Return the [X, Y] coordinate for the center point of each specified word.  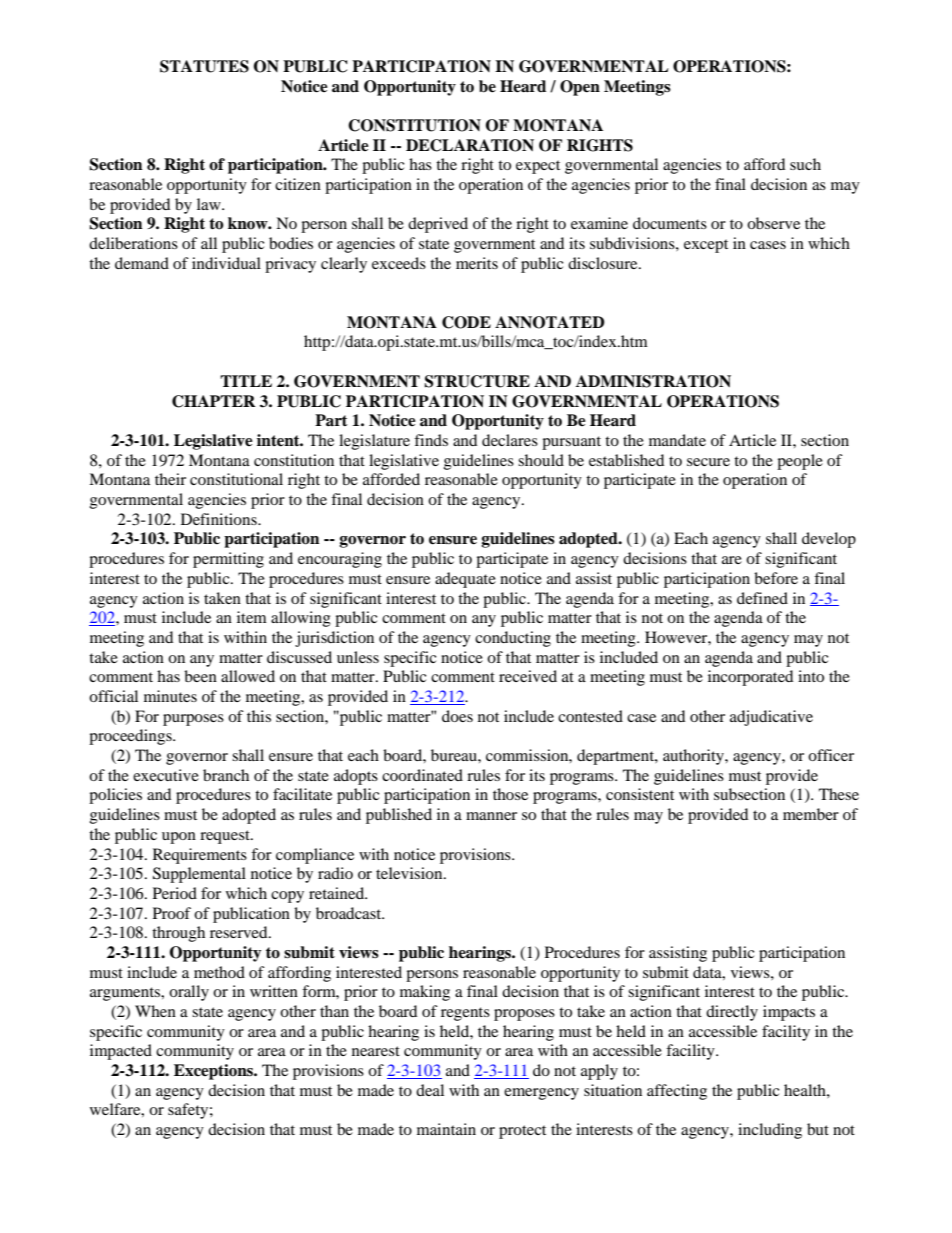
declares [510, 440]
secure [708, 462]
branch [226, 775]
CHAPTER [214, 401]
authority [694, 757]
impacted [121, 1052]
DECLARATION [470, 145]
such [805, 164]
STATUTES [204, 66]
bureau [455, 755]
